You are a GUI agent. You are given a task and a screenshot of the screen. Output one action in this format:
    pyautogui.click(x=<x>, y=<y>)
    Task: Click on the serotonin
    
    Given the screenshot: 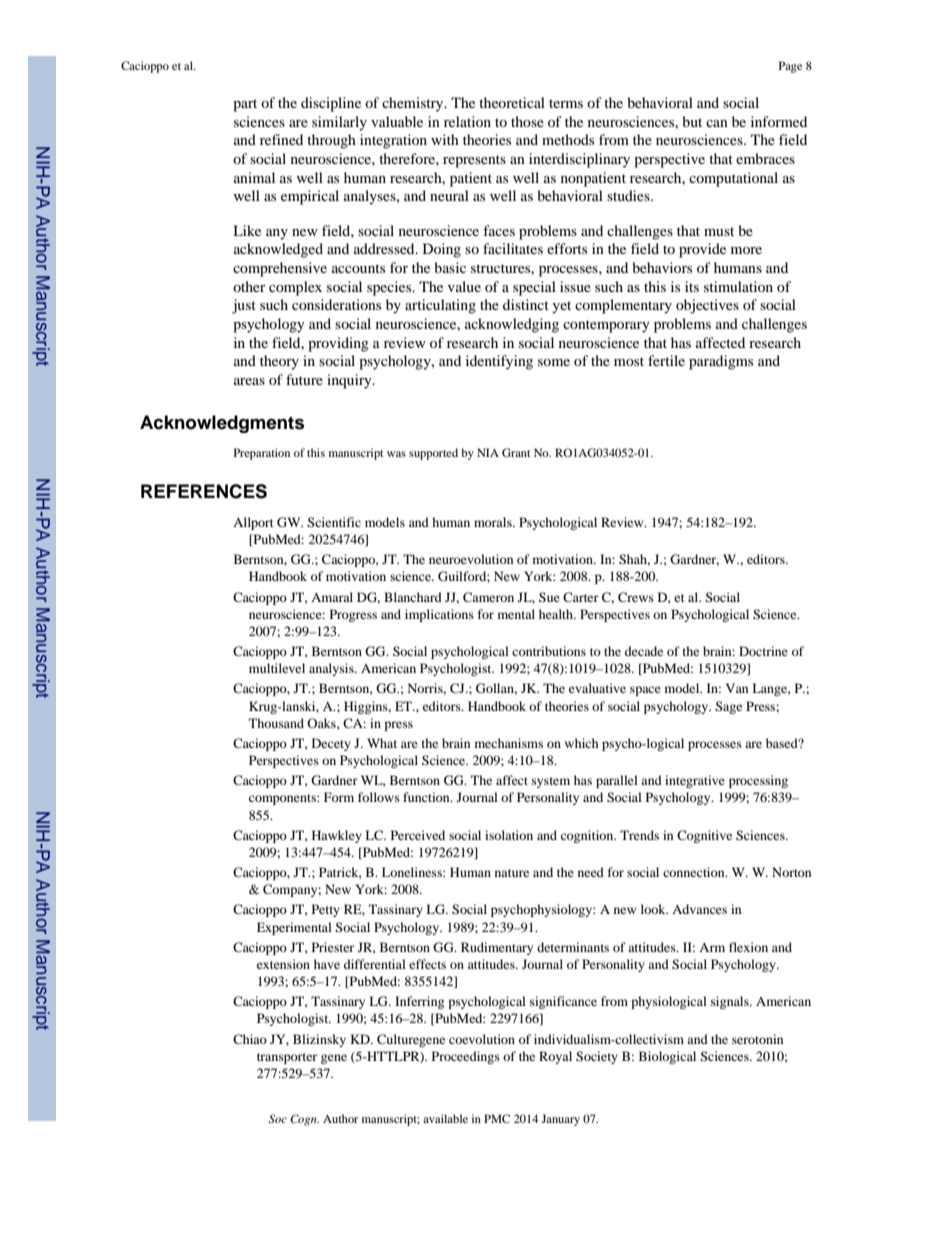 What is the action you would take?
    pyautogui.click(x=757, y=1039)
